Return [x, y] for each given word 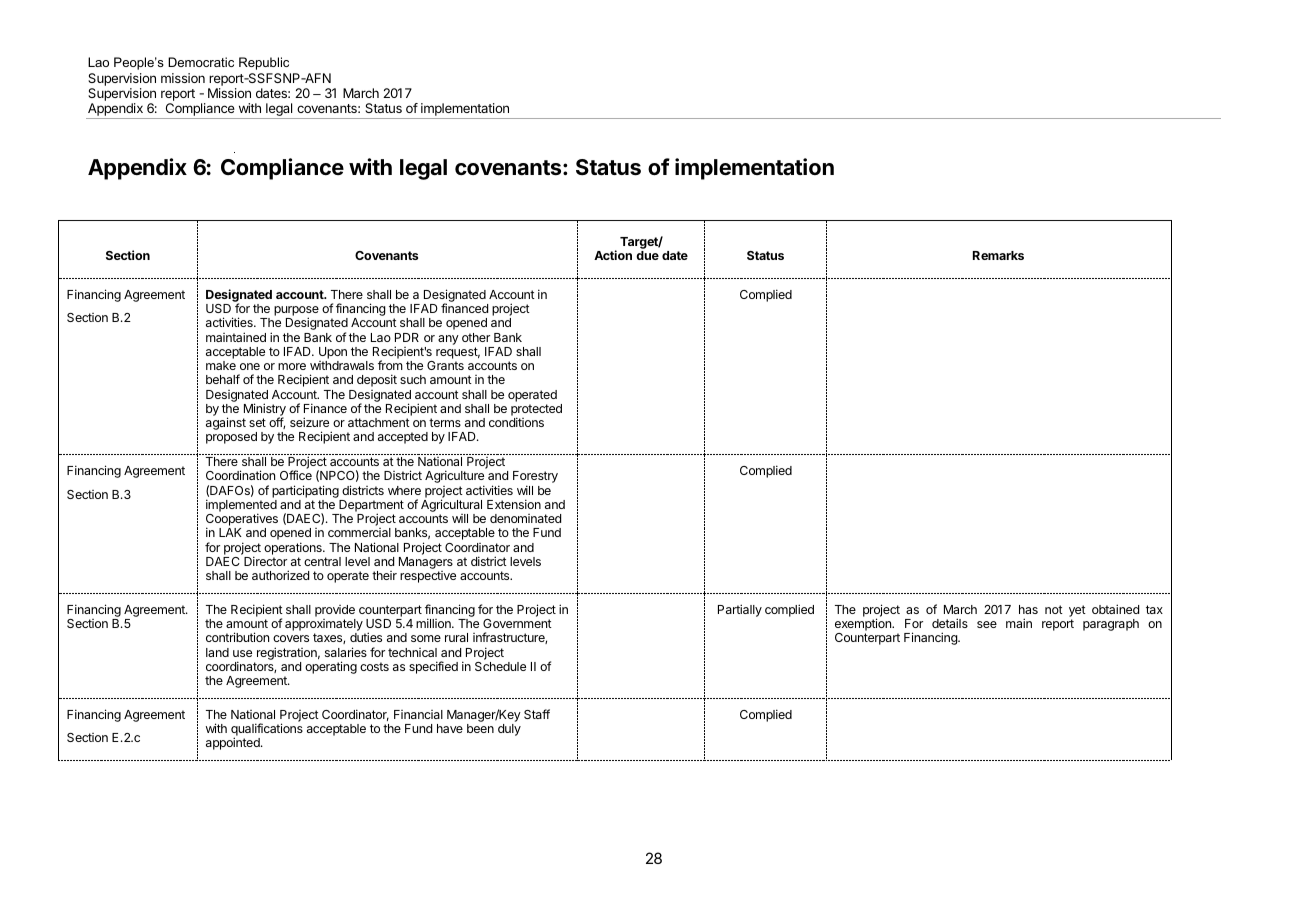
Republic [264, 63]
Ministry [264, 411]
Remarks [998, 255]
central [322, 561]
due [647, 255]
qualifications [267, 731]
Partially [740, 610]
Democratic [201, 62]
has [1028, 609]
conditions [516, 422]
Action [613, 255]
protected [536, 411]
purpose [296, 312]
